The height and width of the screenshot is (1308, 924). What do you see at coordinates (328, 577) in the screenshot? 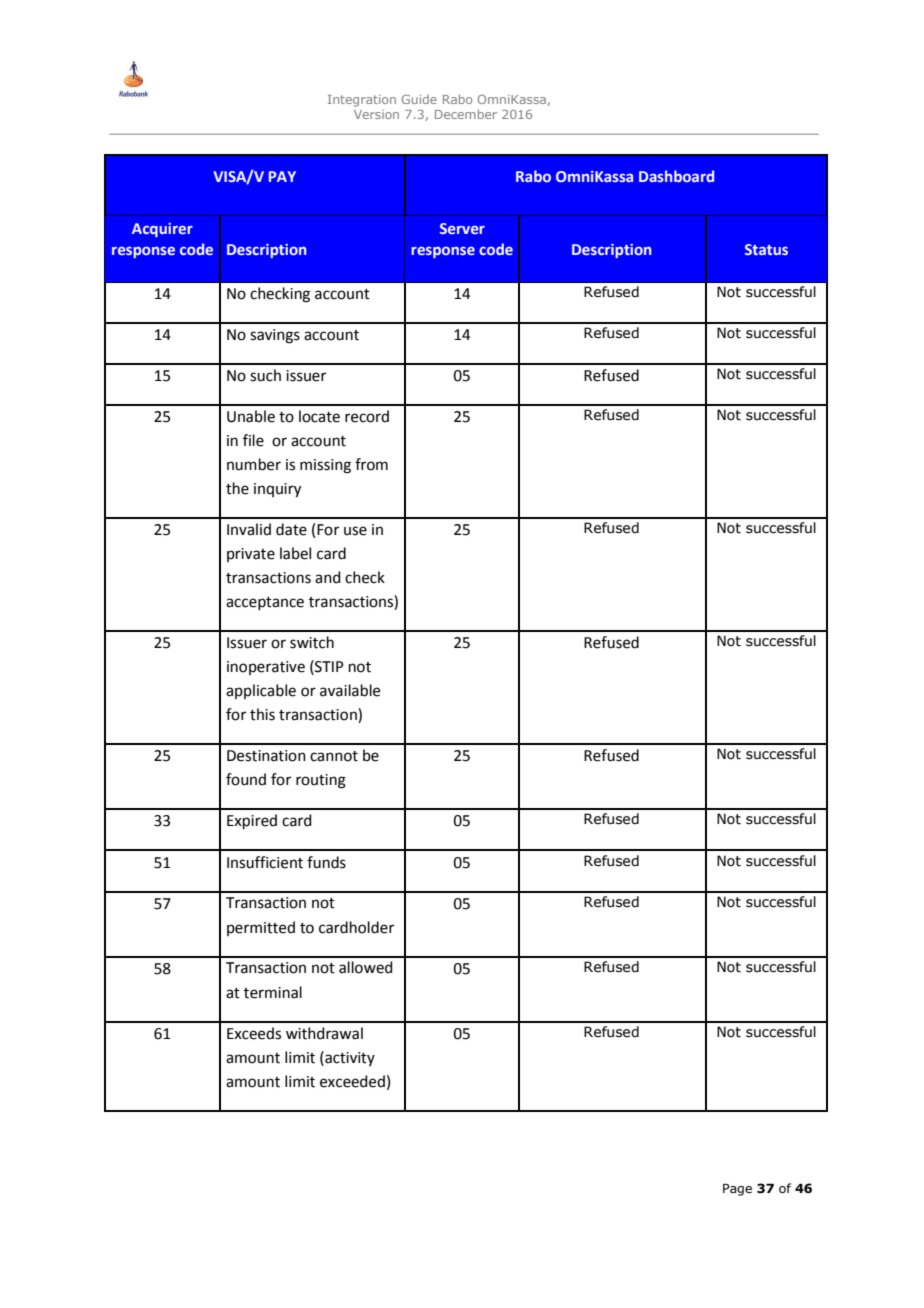
I see `and` at bounding box center [328, 577].
